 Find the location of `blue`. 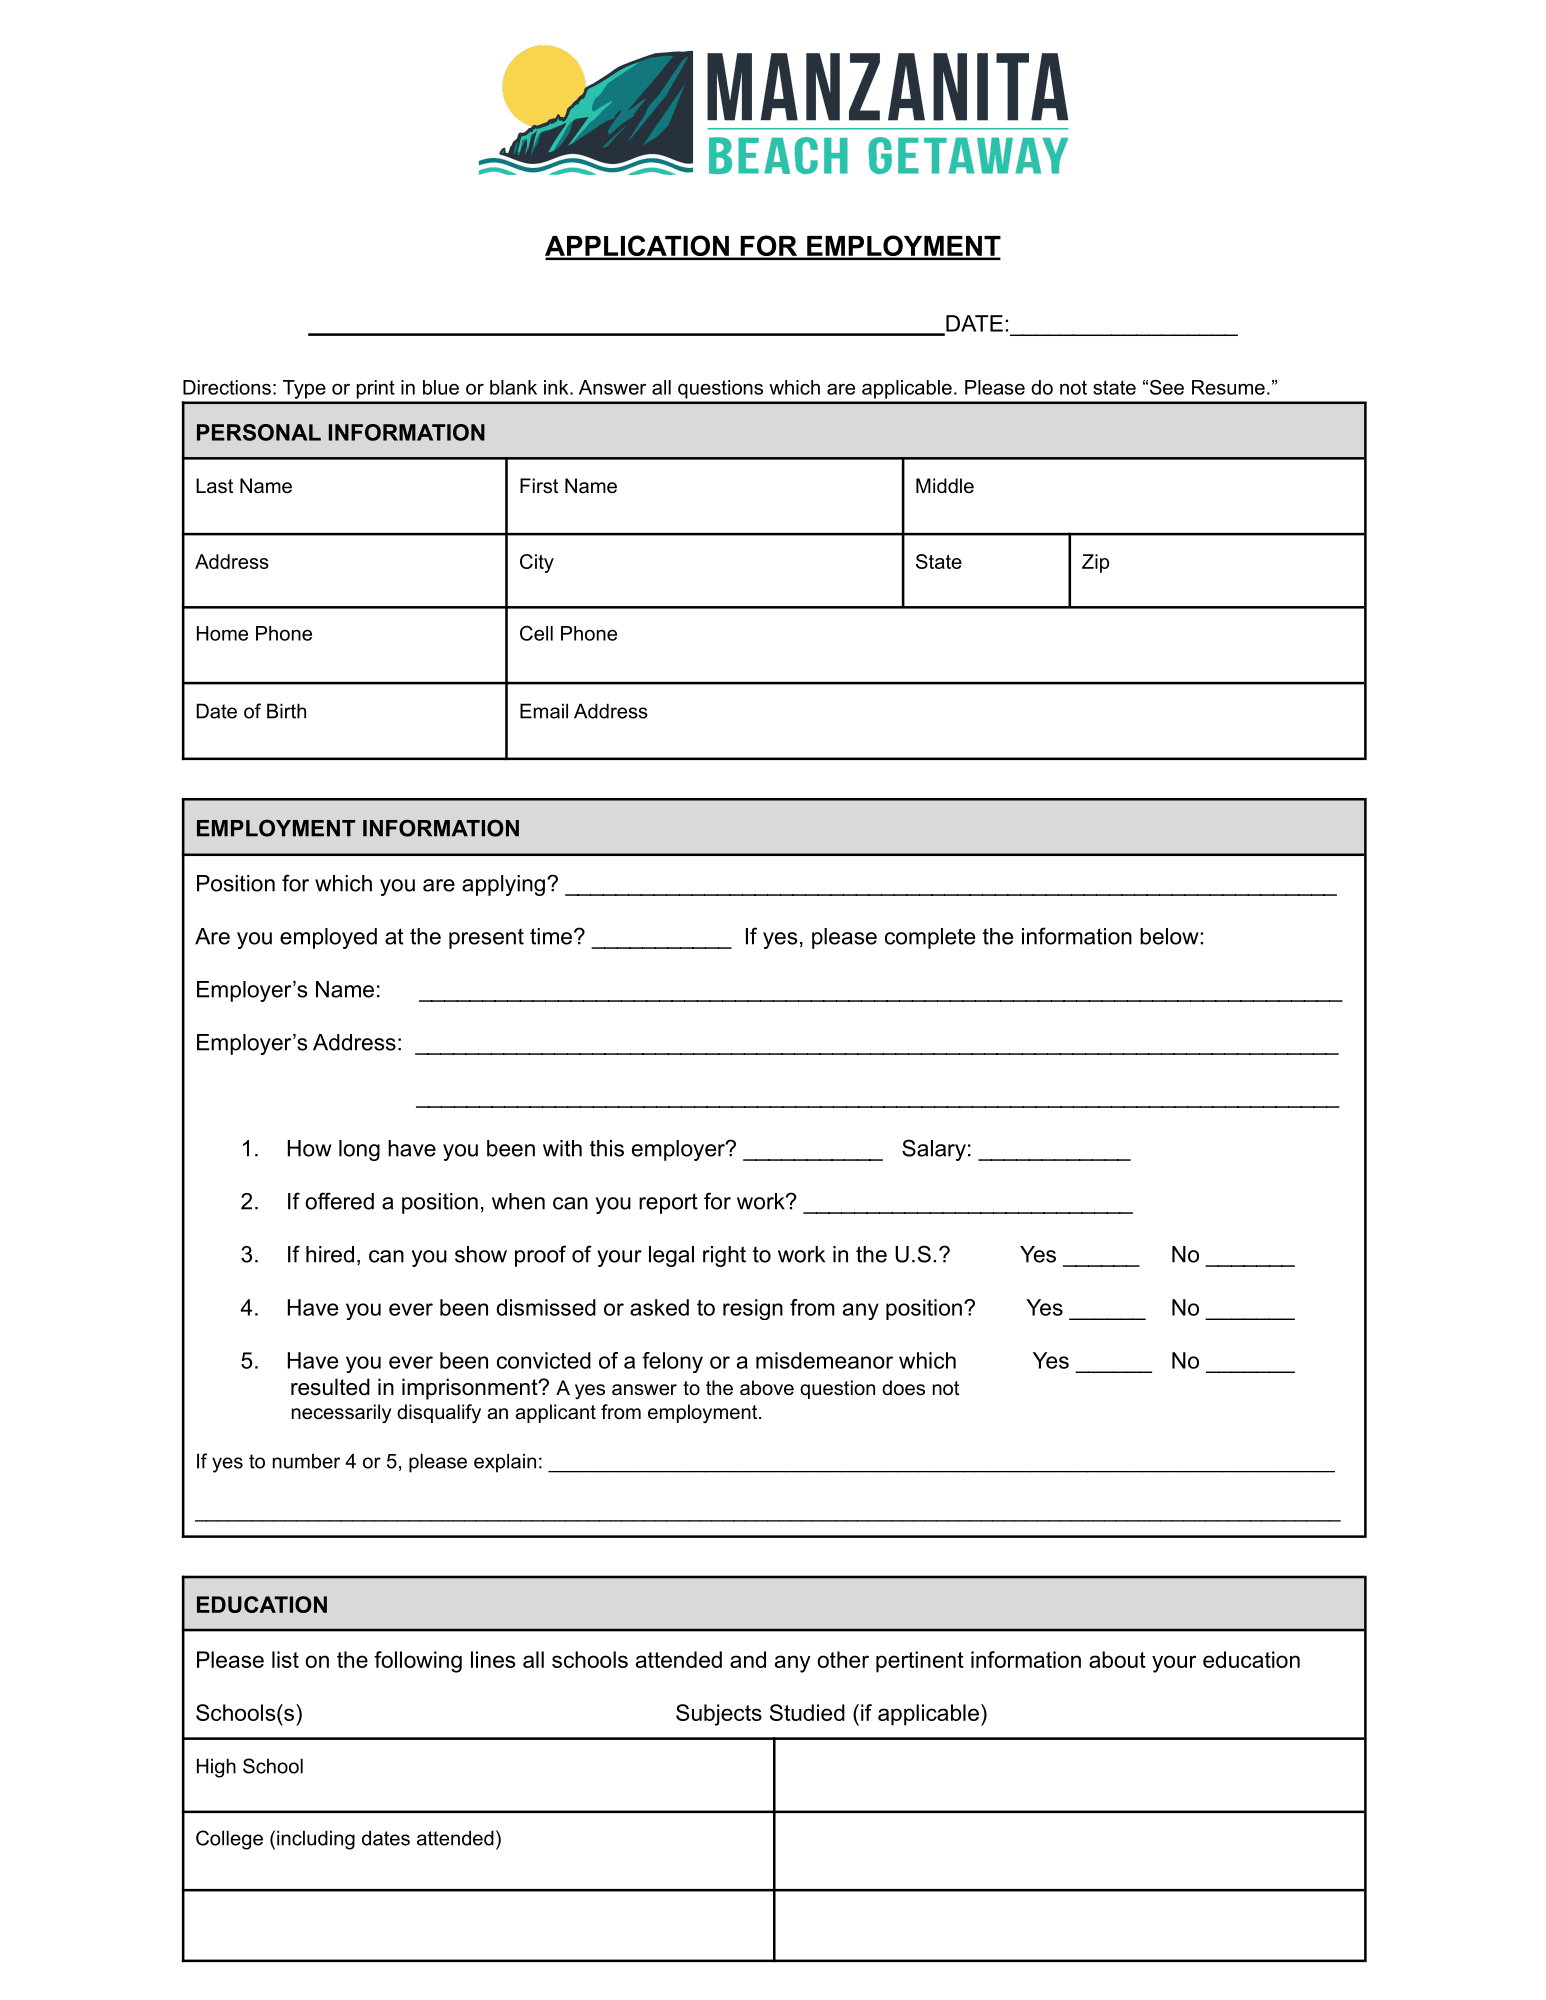

blue is located at coordinates (441, 387).
